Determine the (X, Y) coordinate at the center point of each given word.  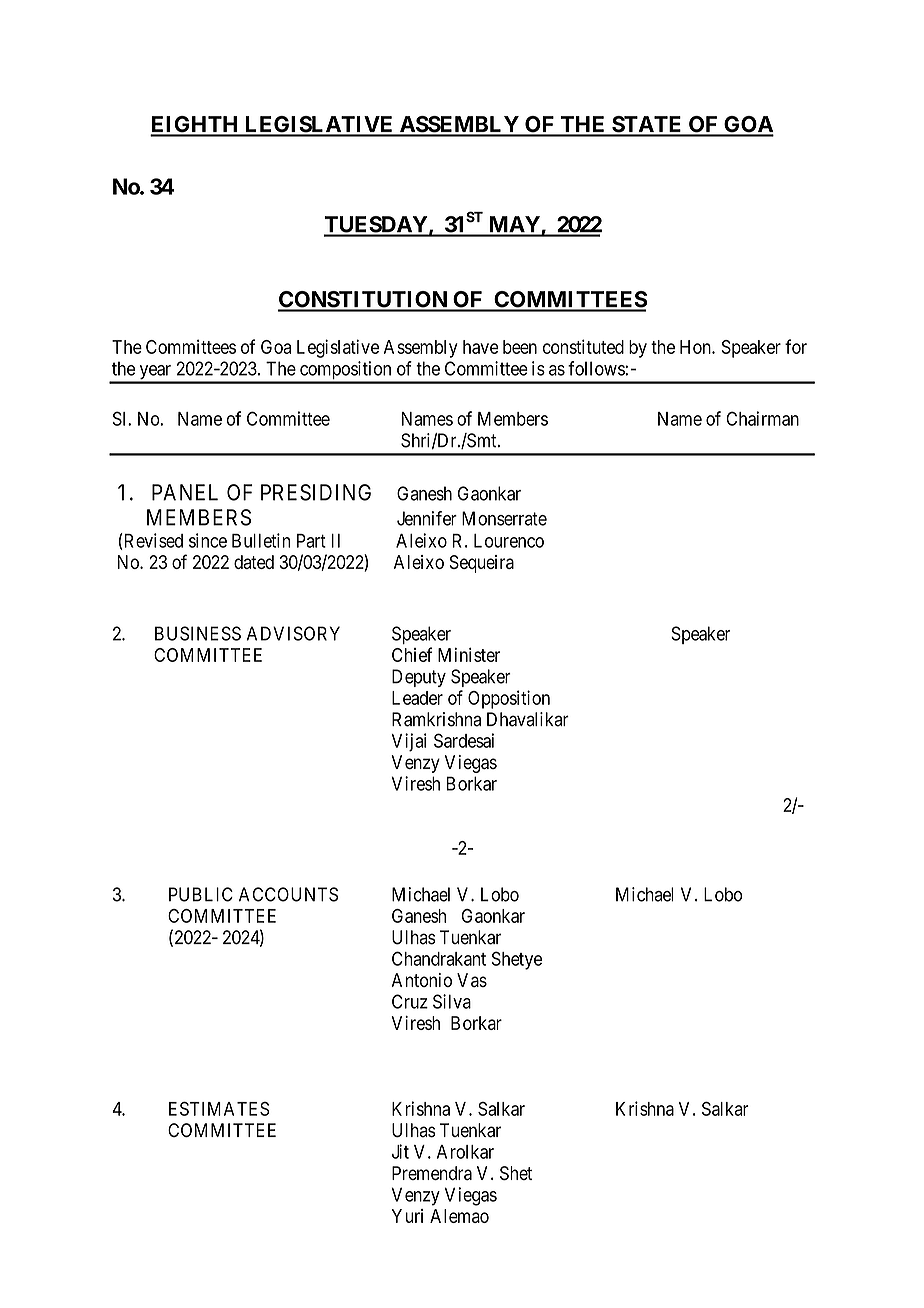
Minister (469, 655)
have (481, 347)
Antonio (421, 980)
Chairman (762, 418)
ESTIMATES (219, 1109)
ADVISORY (293, 633)
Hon (696, 347)
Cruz (410, 1001)
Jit (400, 1151)
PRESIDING (316, 492)
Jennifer (427, 518)
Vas (472, 980)
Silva (452, 1001)
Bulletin (261, 540)
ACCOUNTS (288, 894)
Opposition (509, 699)
